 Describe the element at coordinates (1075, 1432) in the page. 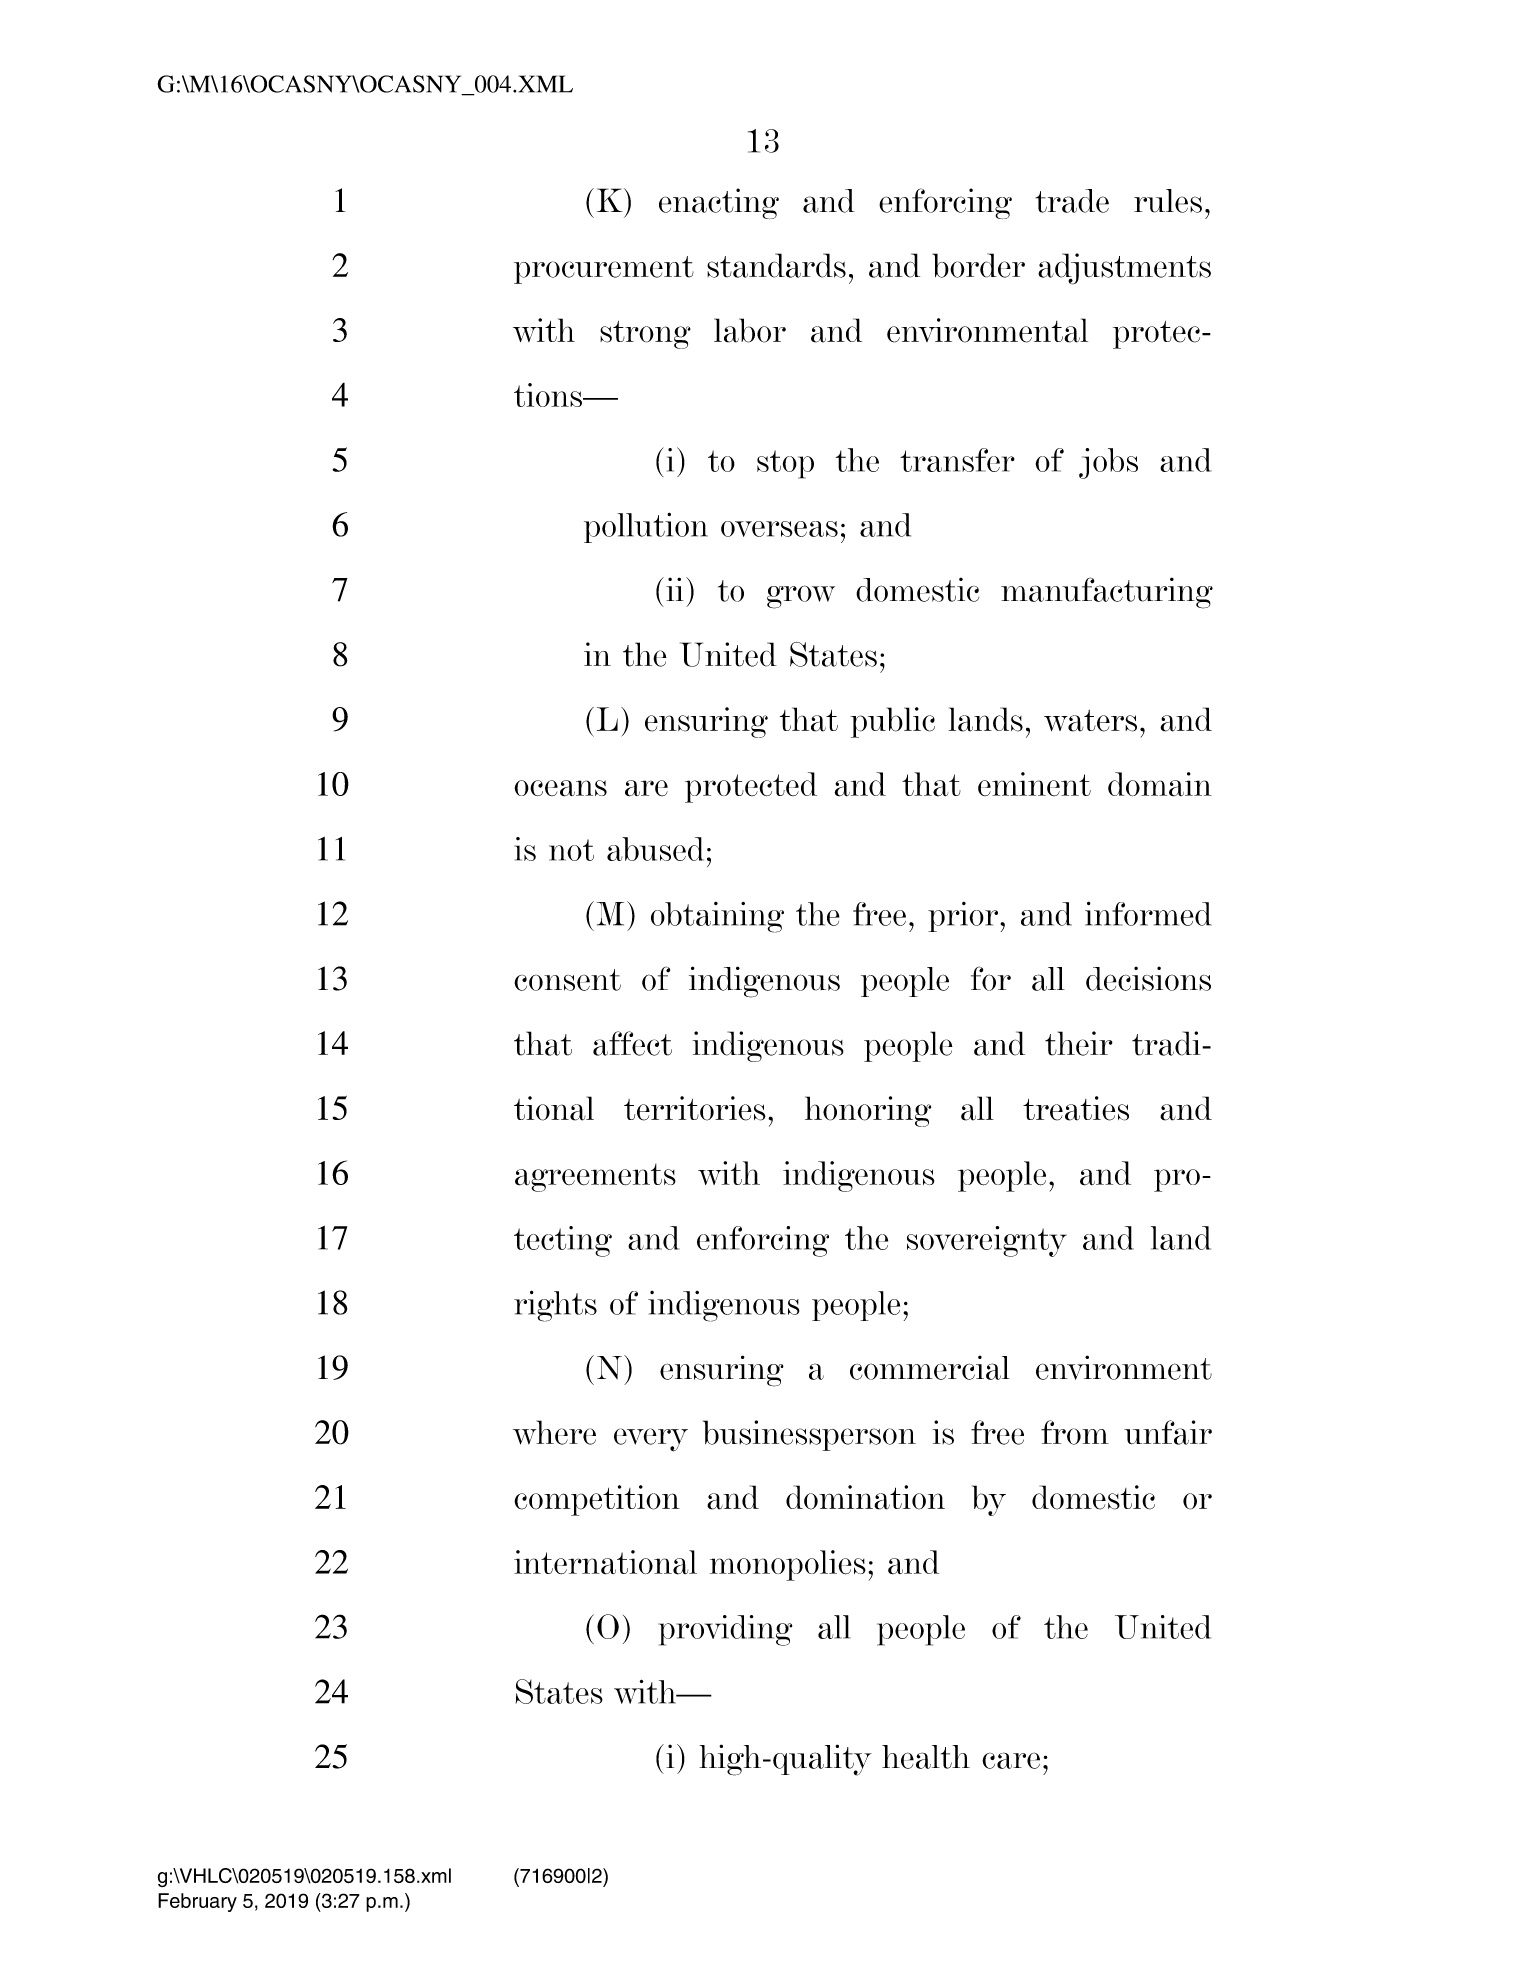

I see `from` at that location.
